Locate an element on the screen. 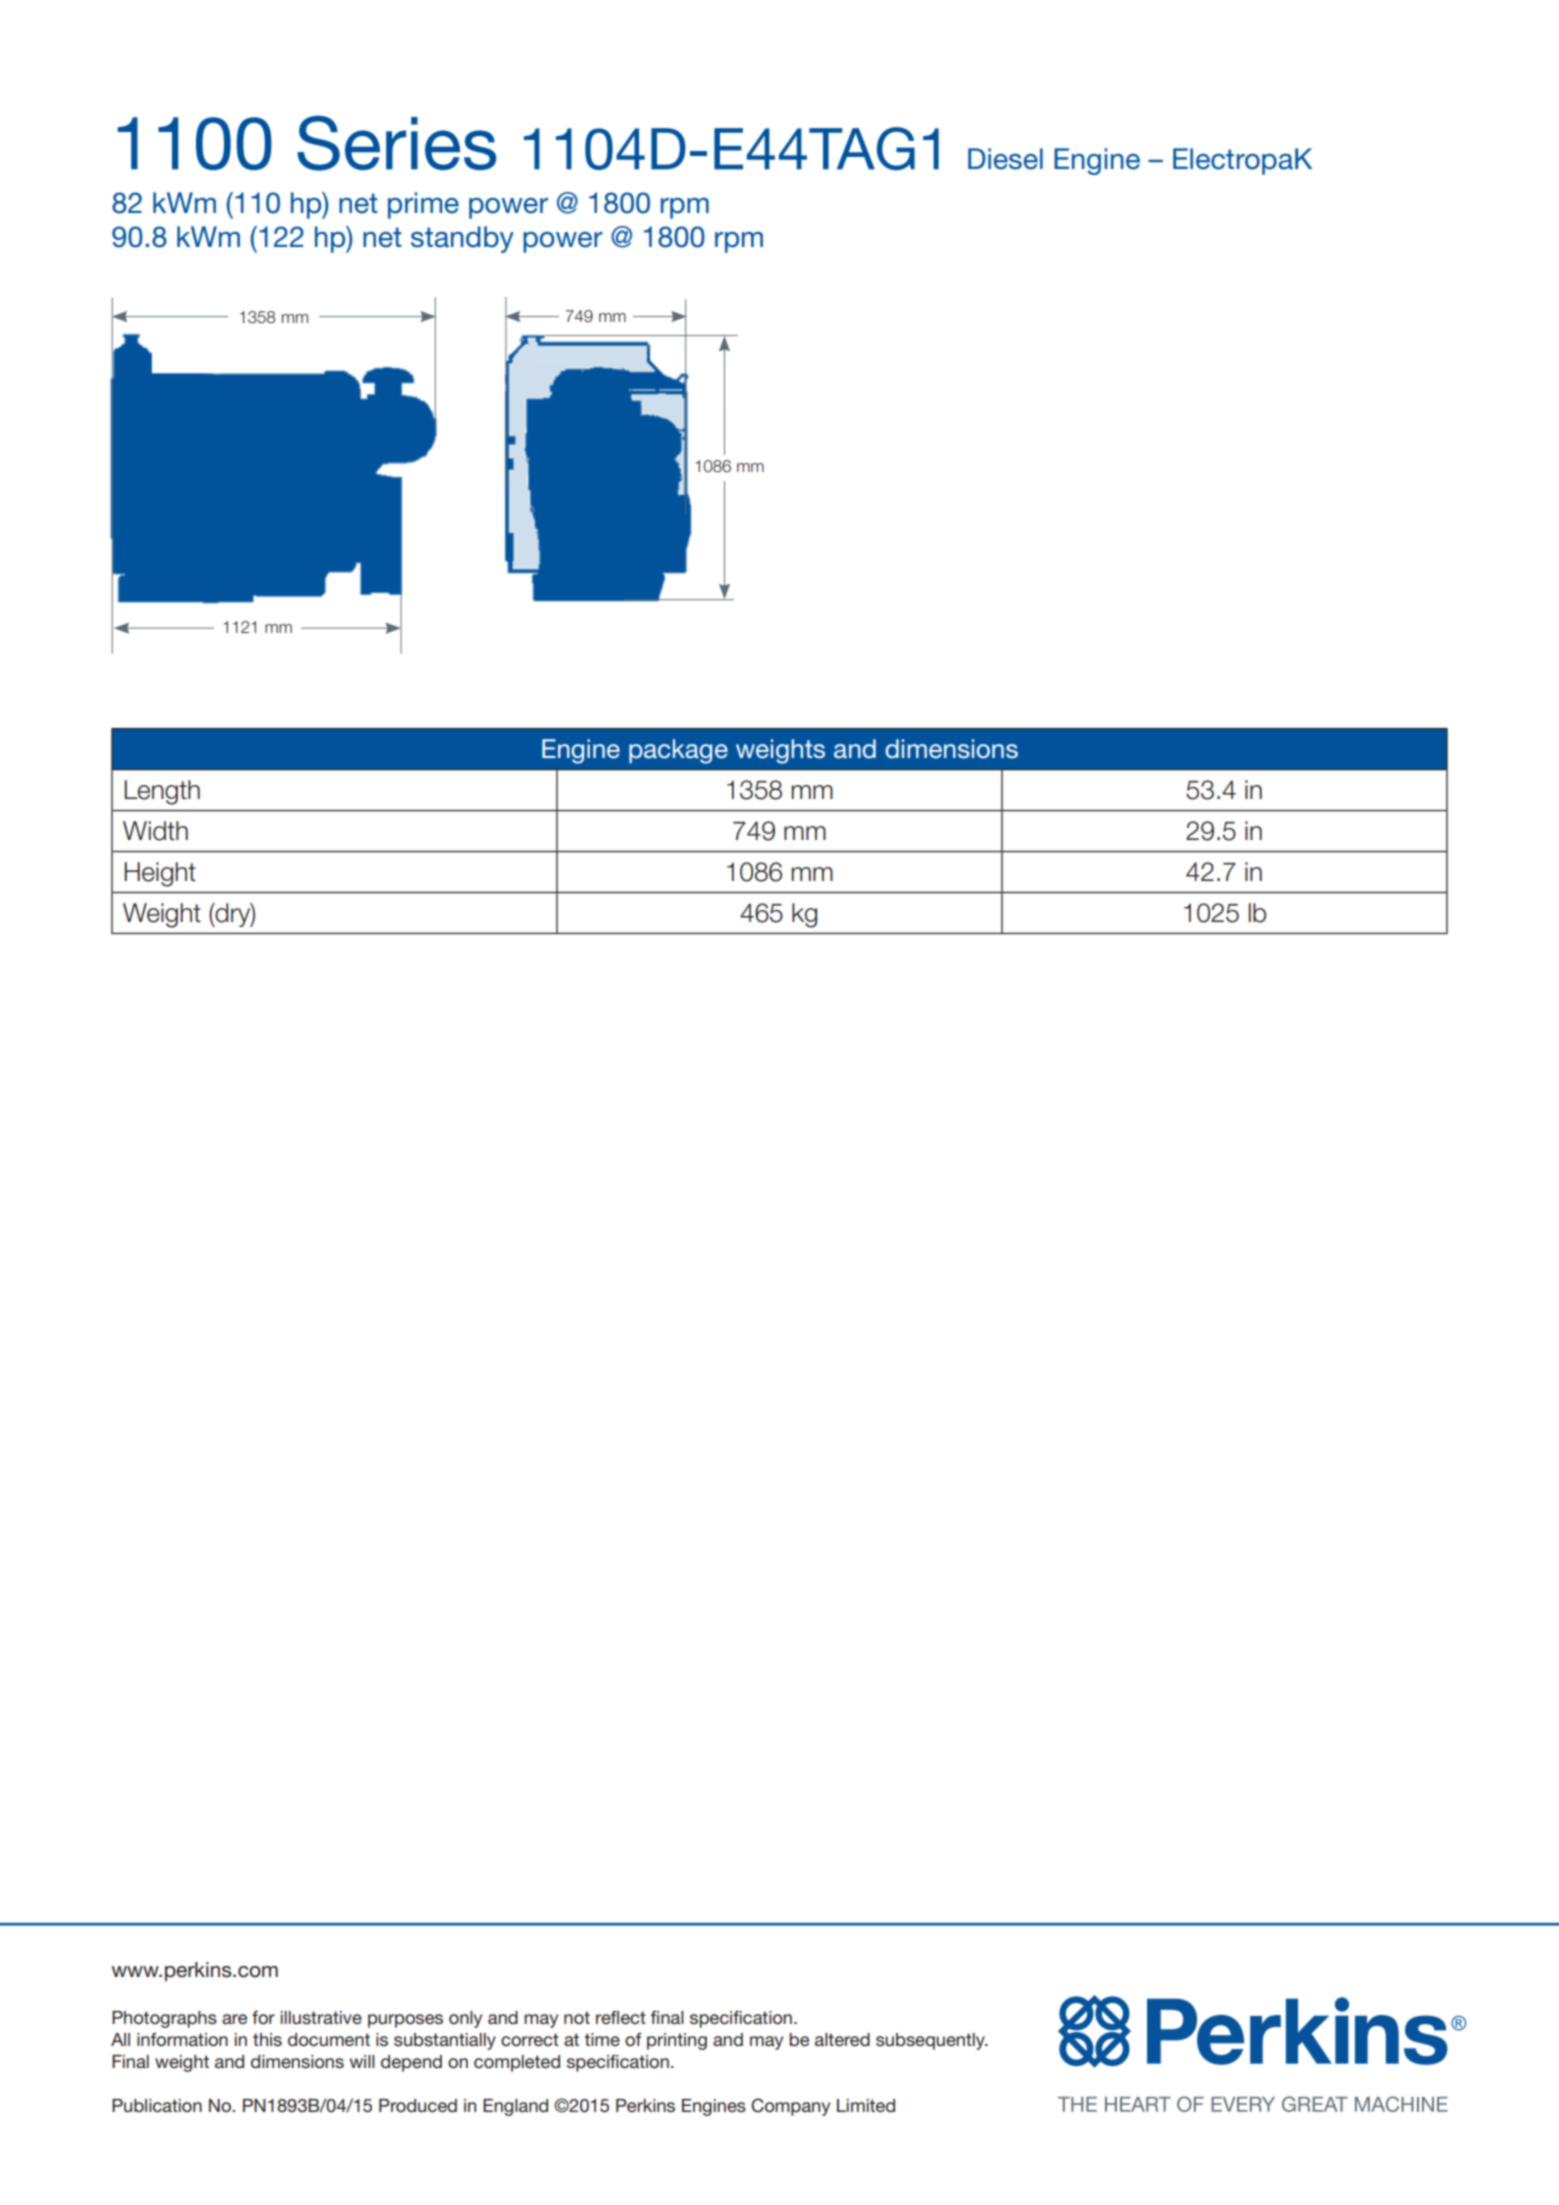 This screenshot has width=1559, height=2205. standby is located at coordinates (462, 239).
